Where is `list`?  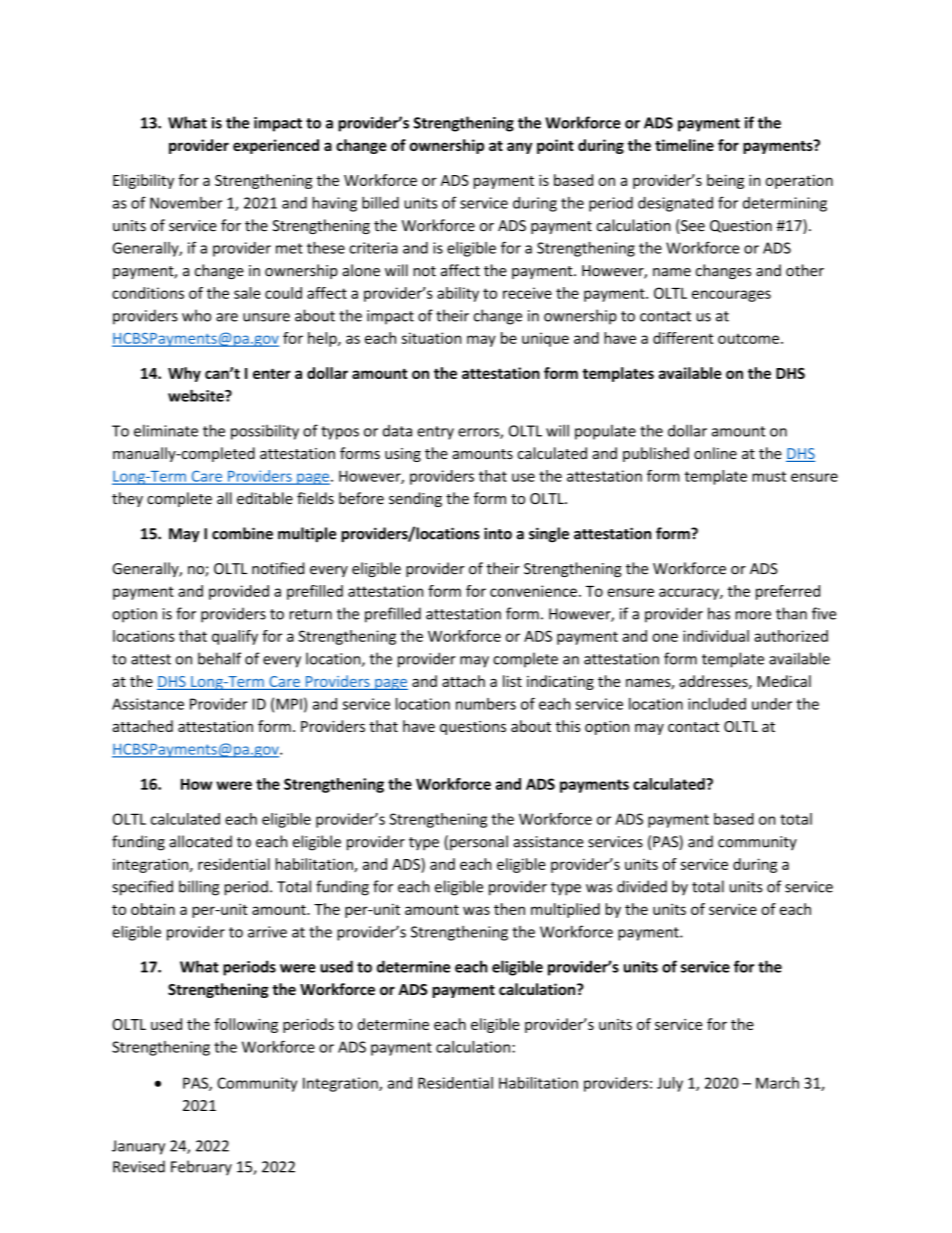
list is located at coordinates (512, 681).
